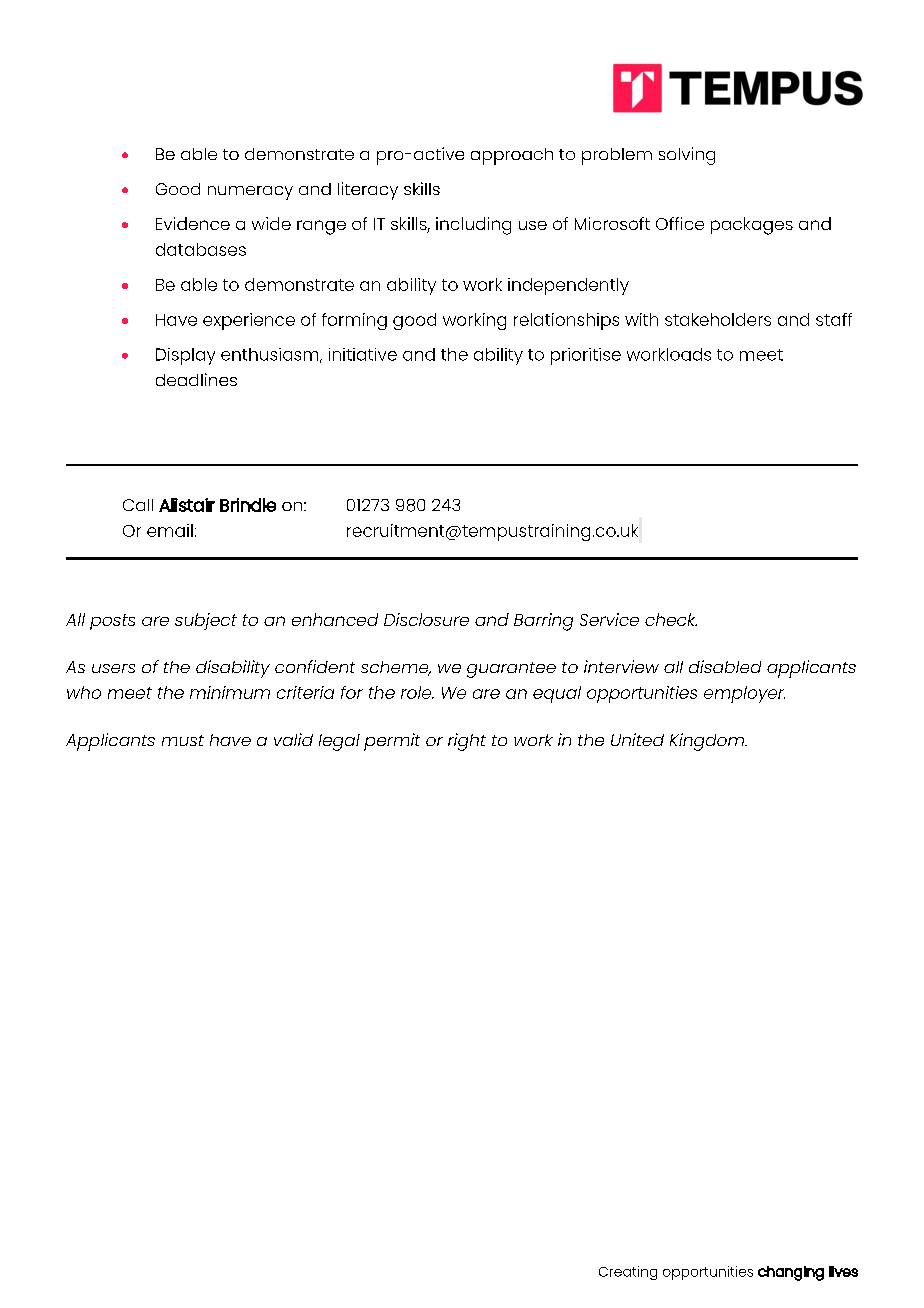 Image resolution: width=924 pixels, height=1308 pixels. What do you see at coordinates (752, 226) in the screenshot?
I see `packages` at bounding box center [752, 226].
